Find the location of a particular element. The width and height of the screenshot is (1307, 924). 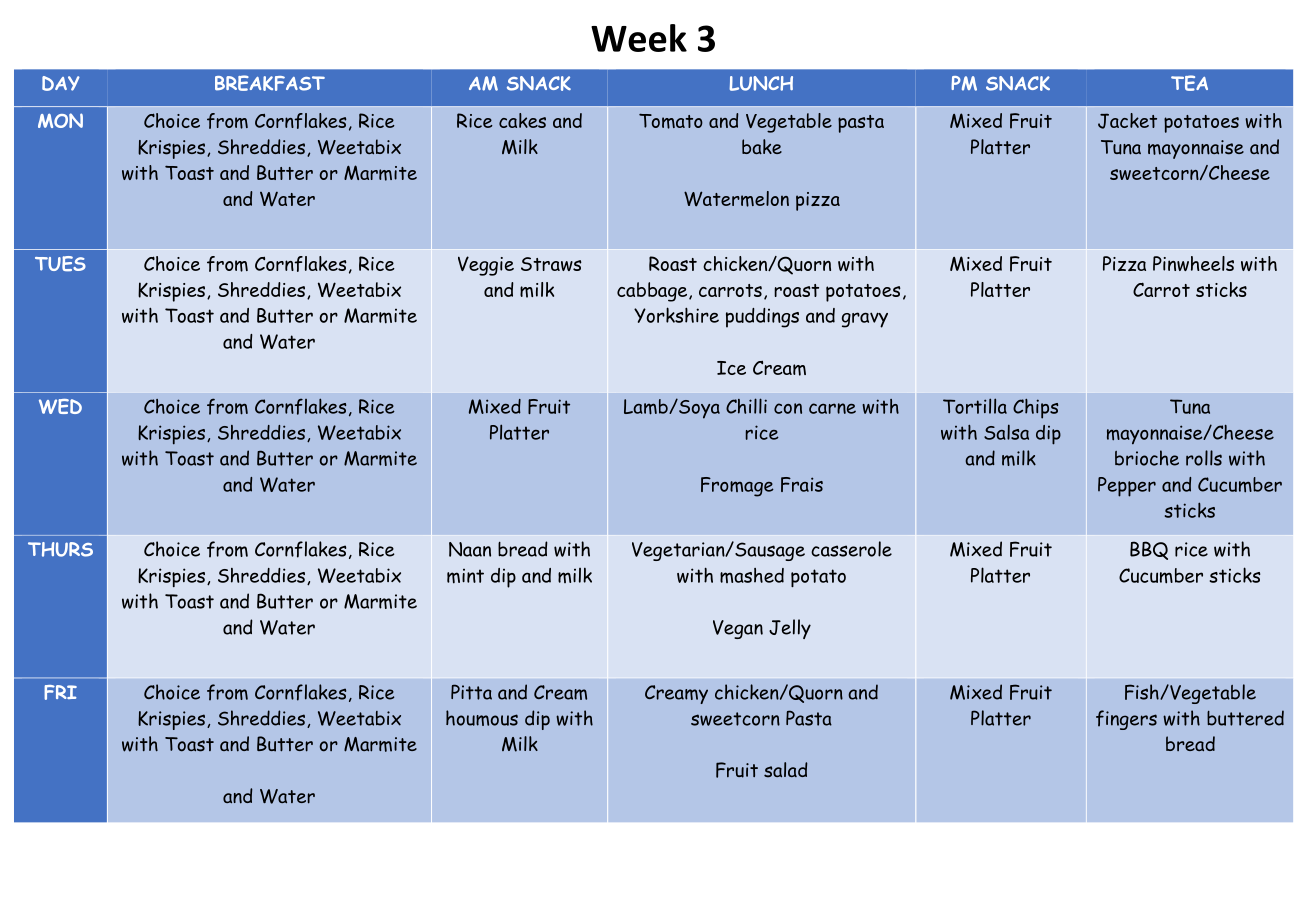

BBQ is located at coordinates (1149, 550).
